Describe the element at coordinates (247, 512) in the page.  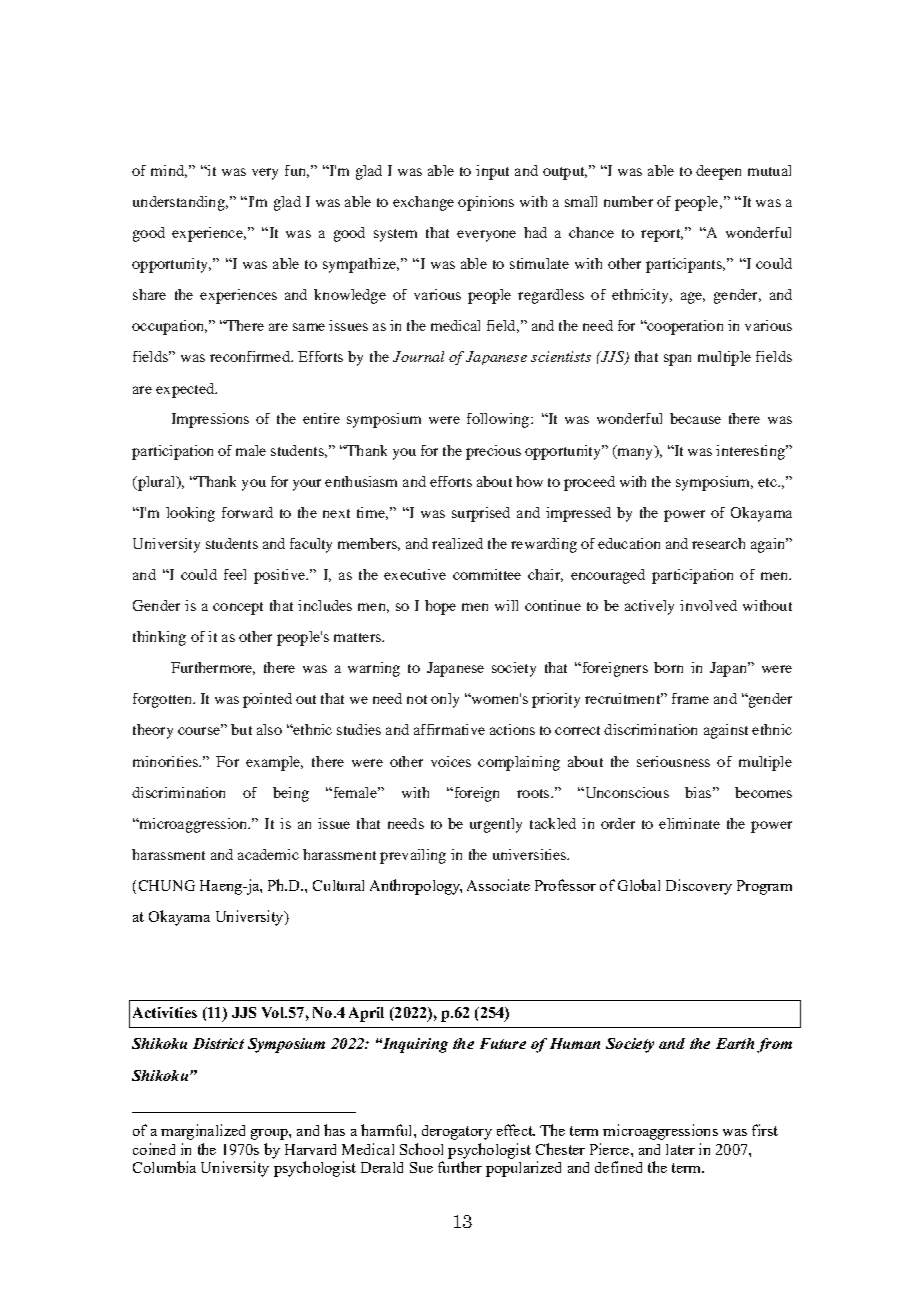
I see `forward` at that location.
